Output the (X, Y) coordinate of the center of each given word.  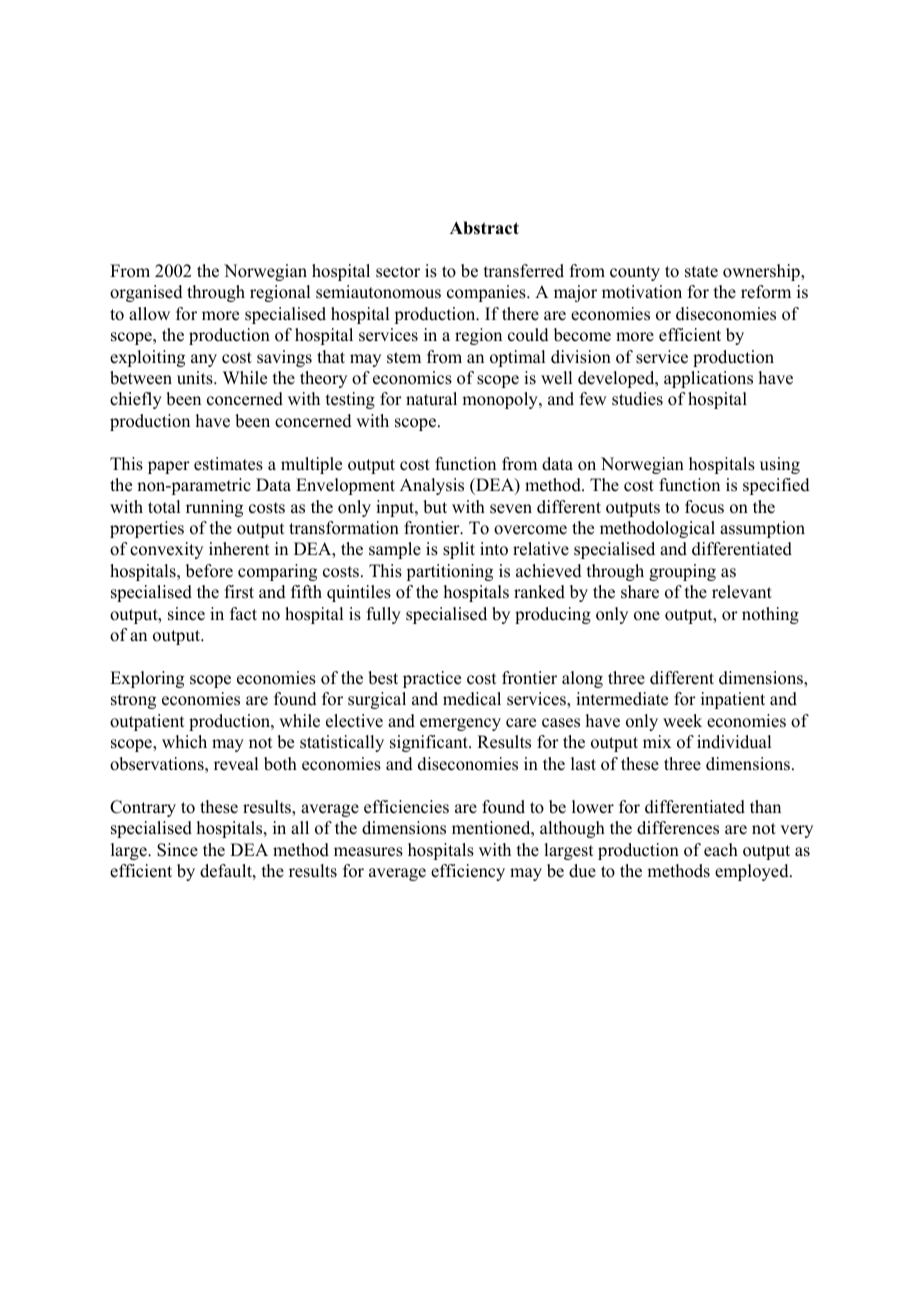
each (721, 850)
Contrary (143, 808)
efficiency (468, 872)
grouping (682, 572)
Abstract (484, 228)
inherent (239, 549)
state (701, 272)
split (459, 550)
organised (146, 293)
